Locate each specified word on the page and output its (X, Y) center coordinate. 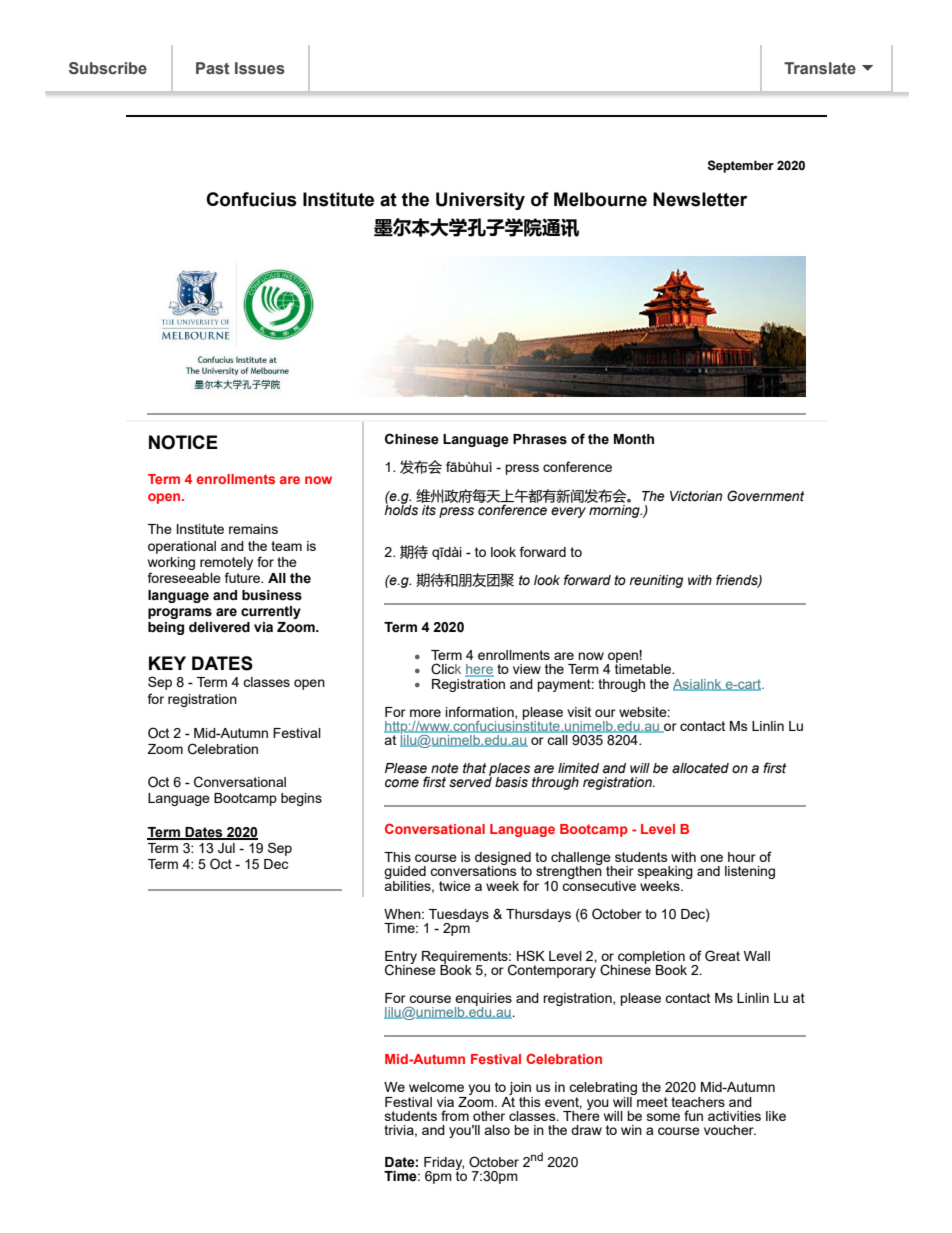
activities (734, 1116)
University (480, 201)
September (740, 166)
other (489, 1116)
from (455, 1115)
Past (213, 68)
